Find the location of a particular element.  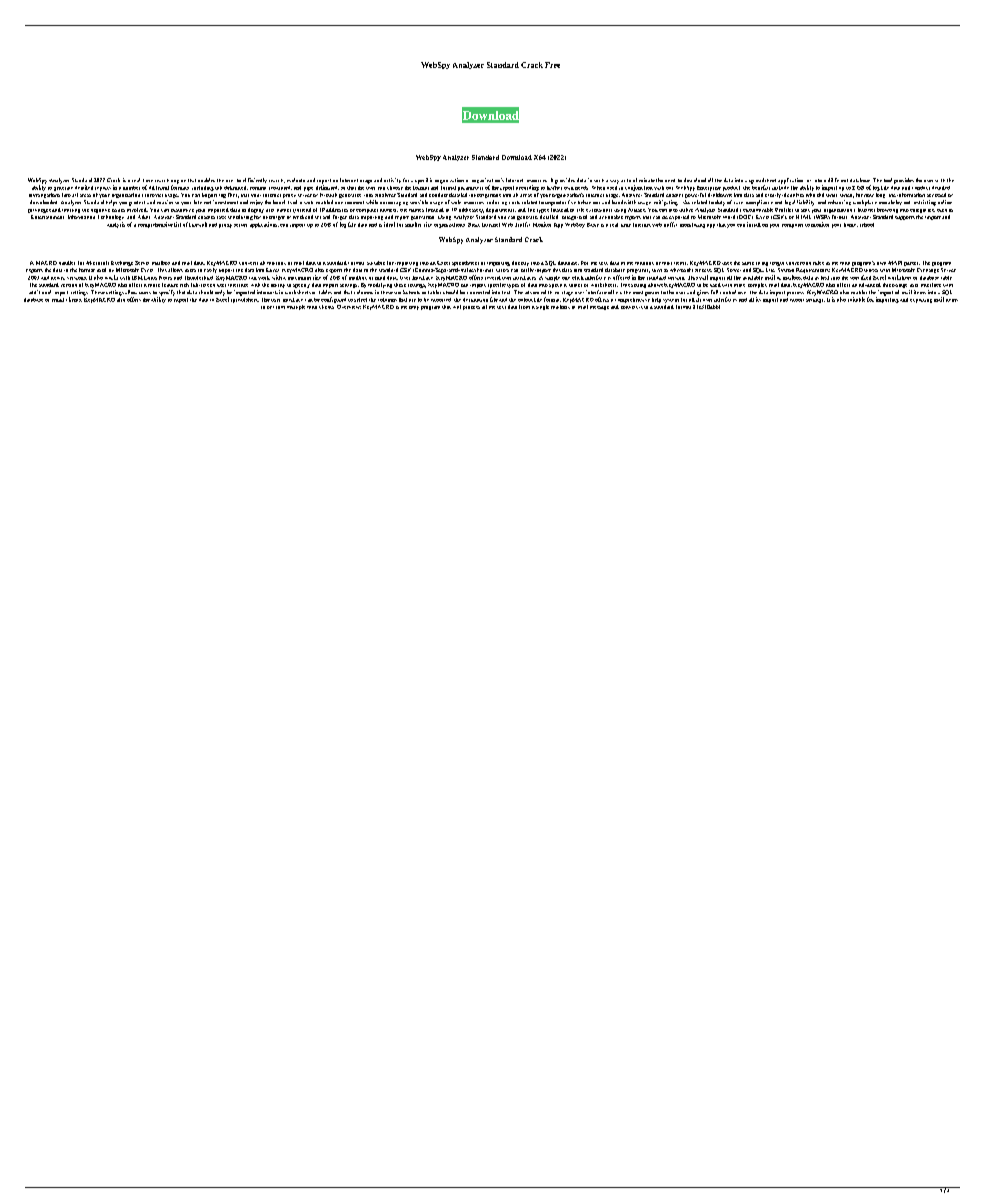

activity is located at coordinates (392, 180).
